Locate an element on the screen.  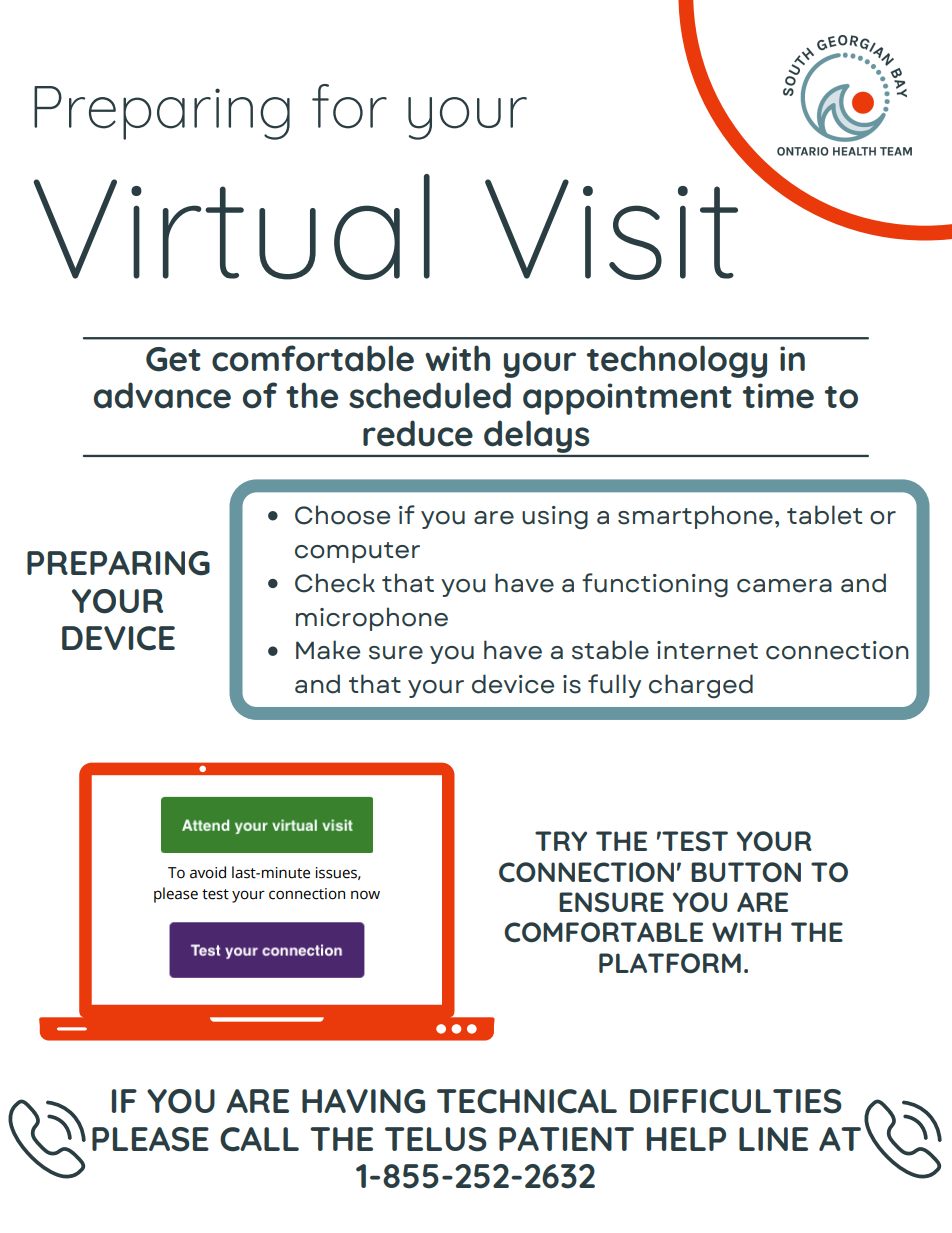
smartphone is located at coordinates (695, 517).
